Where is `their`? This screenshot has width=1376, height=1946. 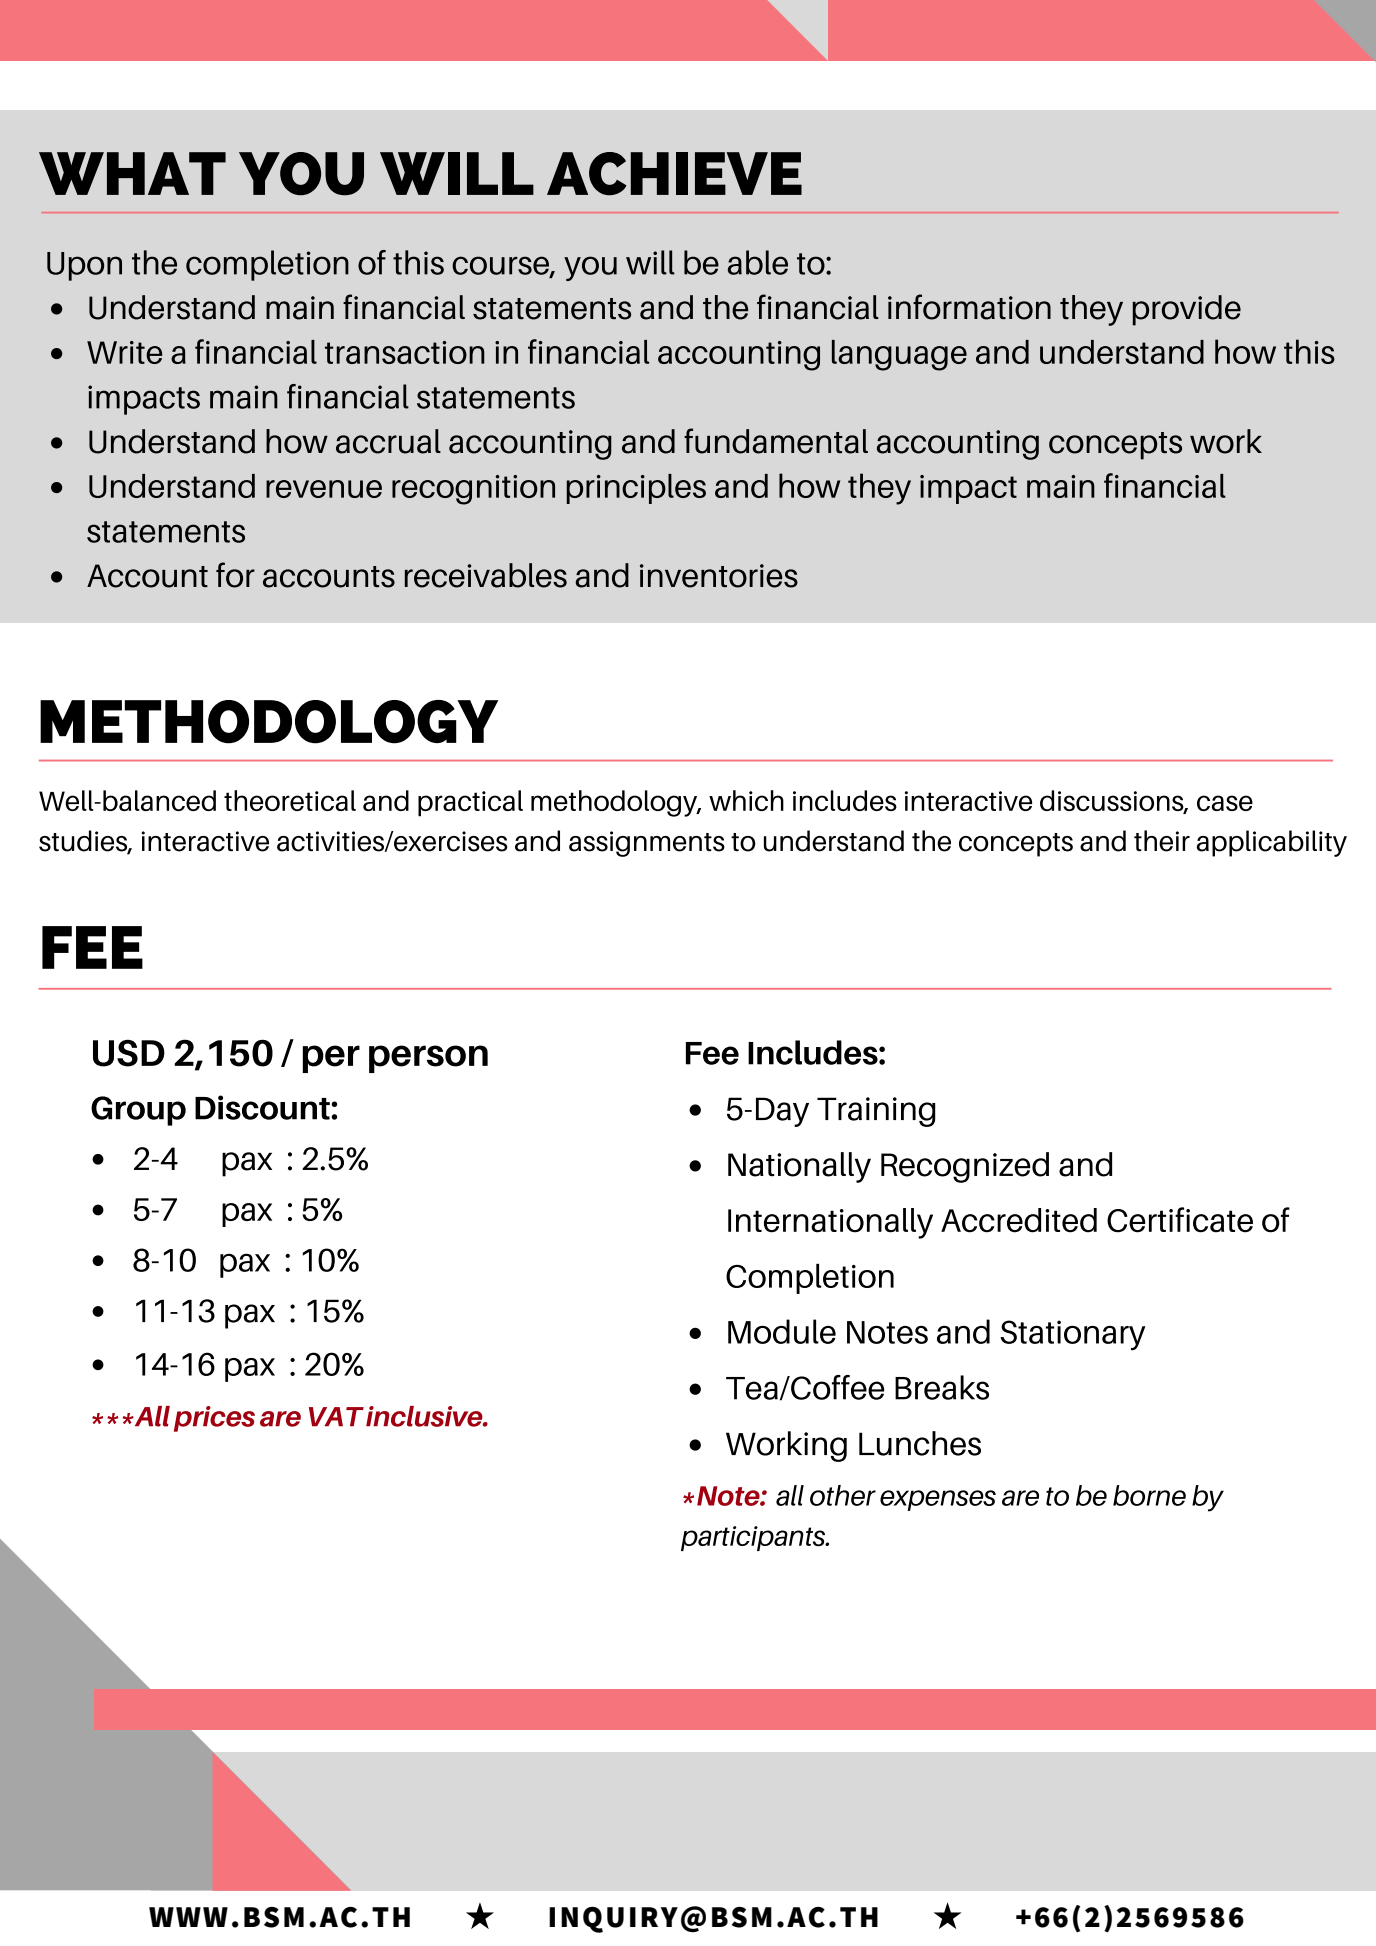 their is located at coordinates (1162, 841).
